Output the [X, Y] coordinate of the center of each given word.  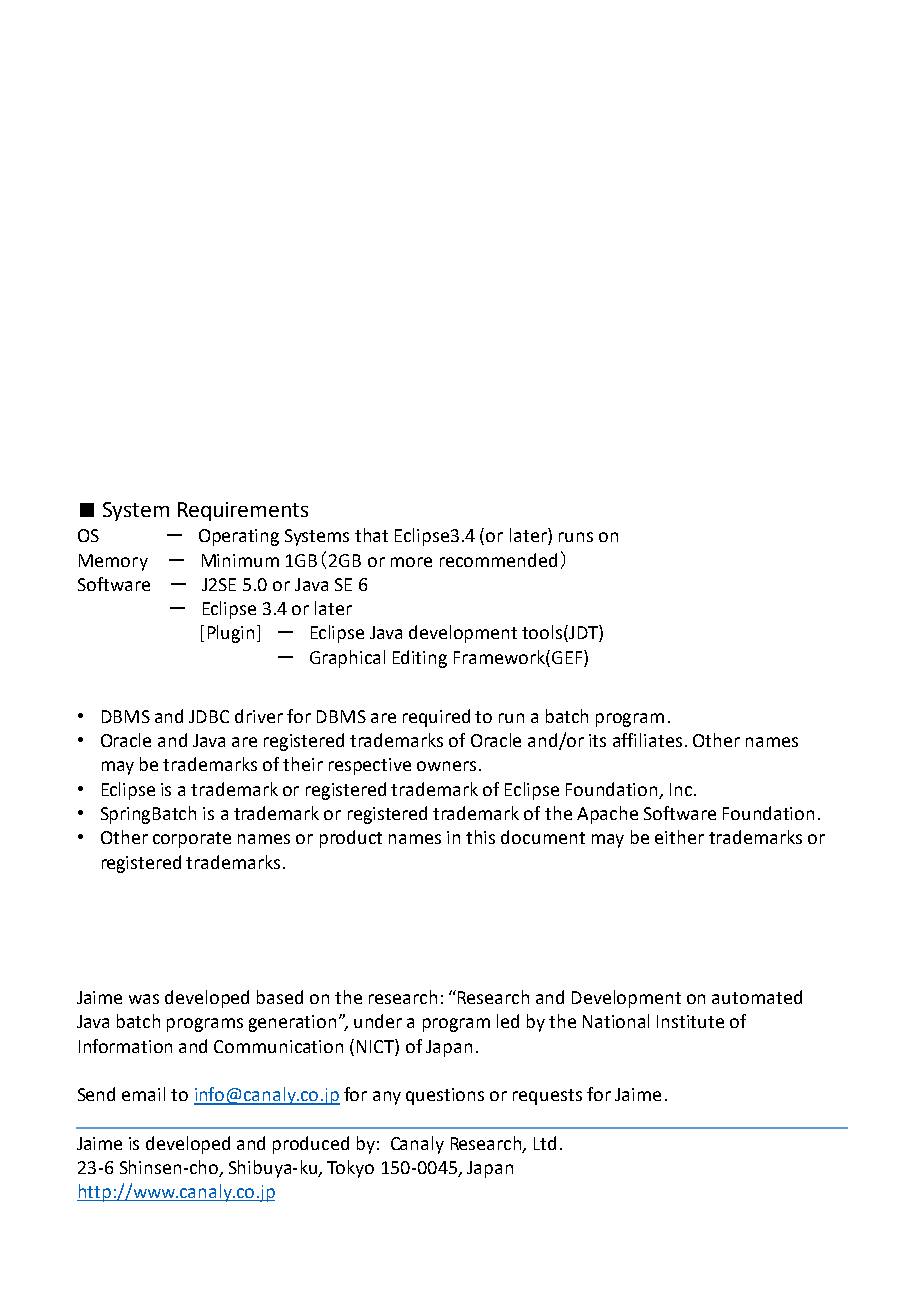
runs [576, 537]
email [143, 1094]
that [371, 535]
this [480, 837]
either [679, 837]
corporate [192, 840]
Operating [239, 537]
